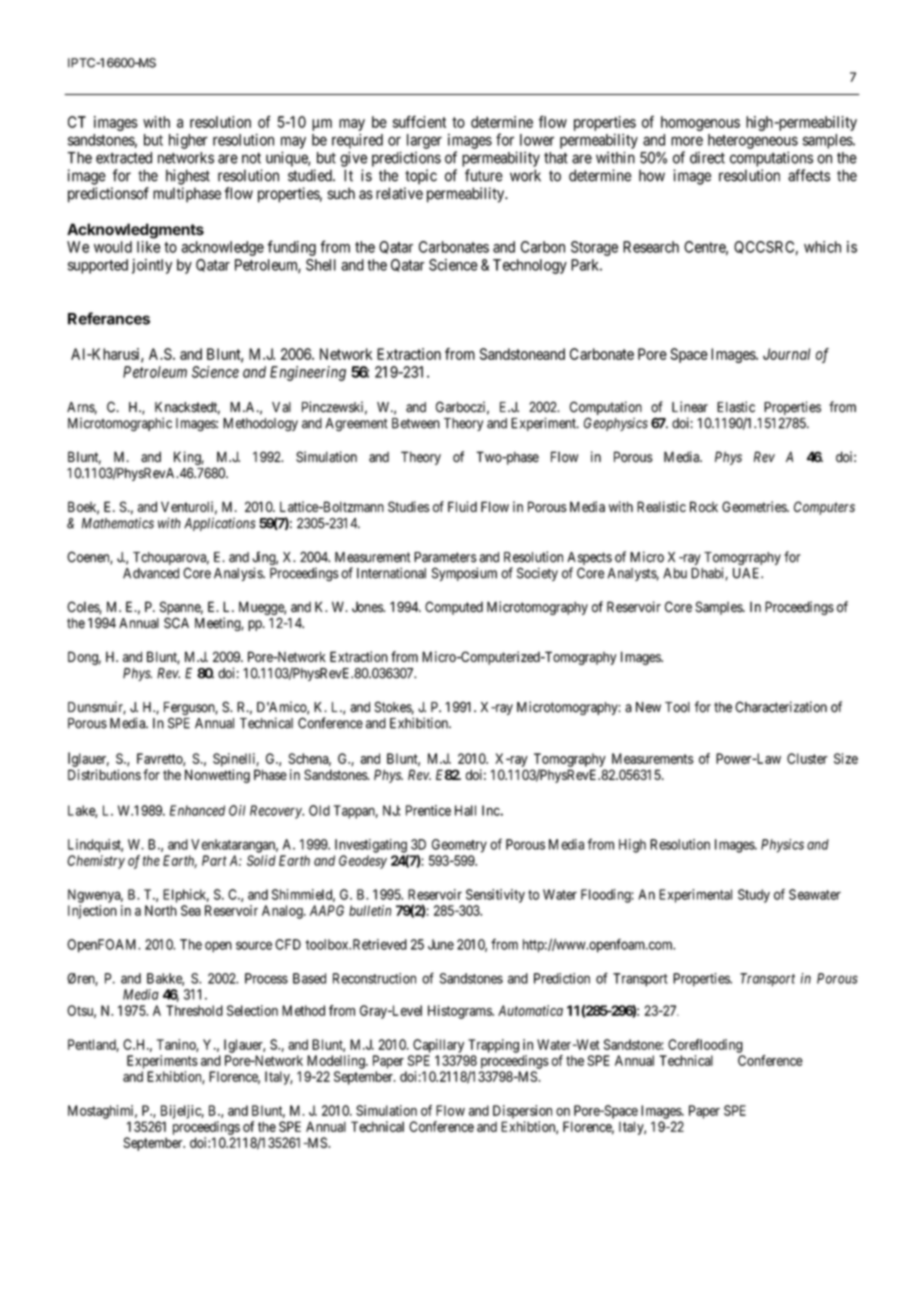 This image has width=924, height=1307. What do you see at coordinates (484, 175) in the image?
I see `future` at bounding box center [484, 175].
